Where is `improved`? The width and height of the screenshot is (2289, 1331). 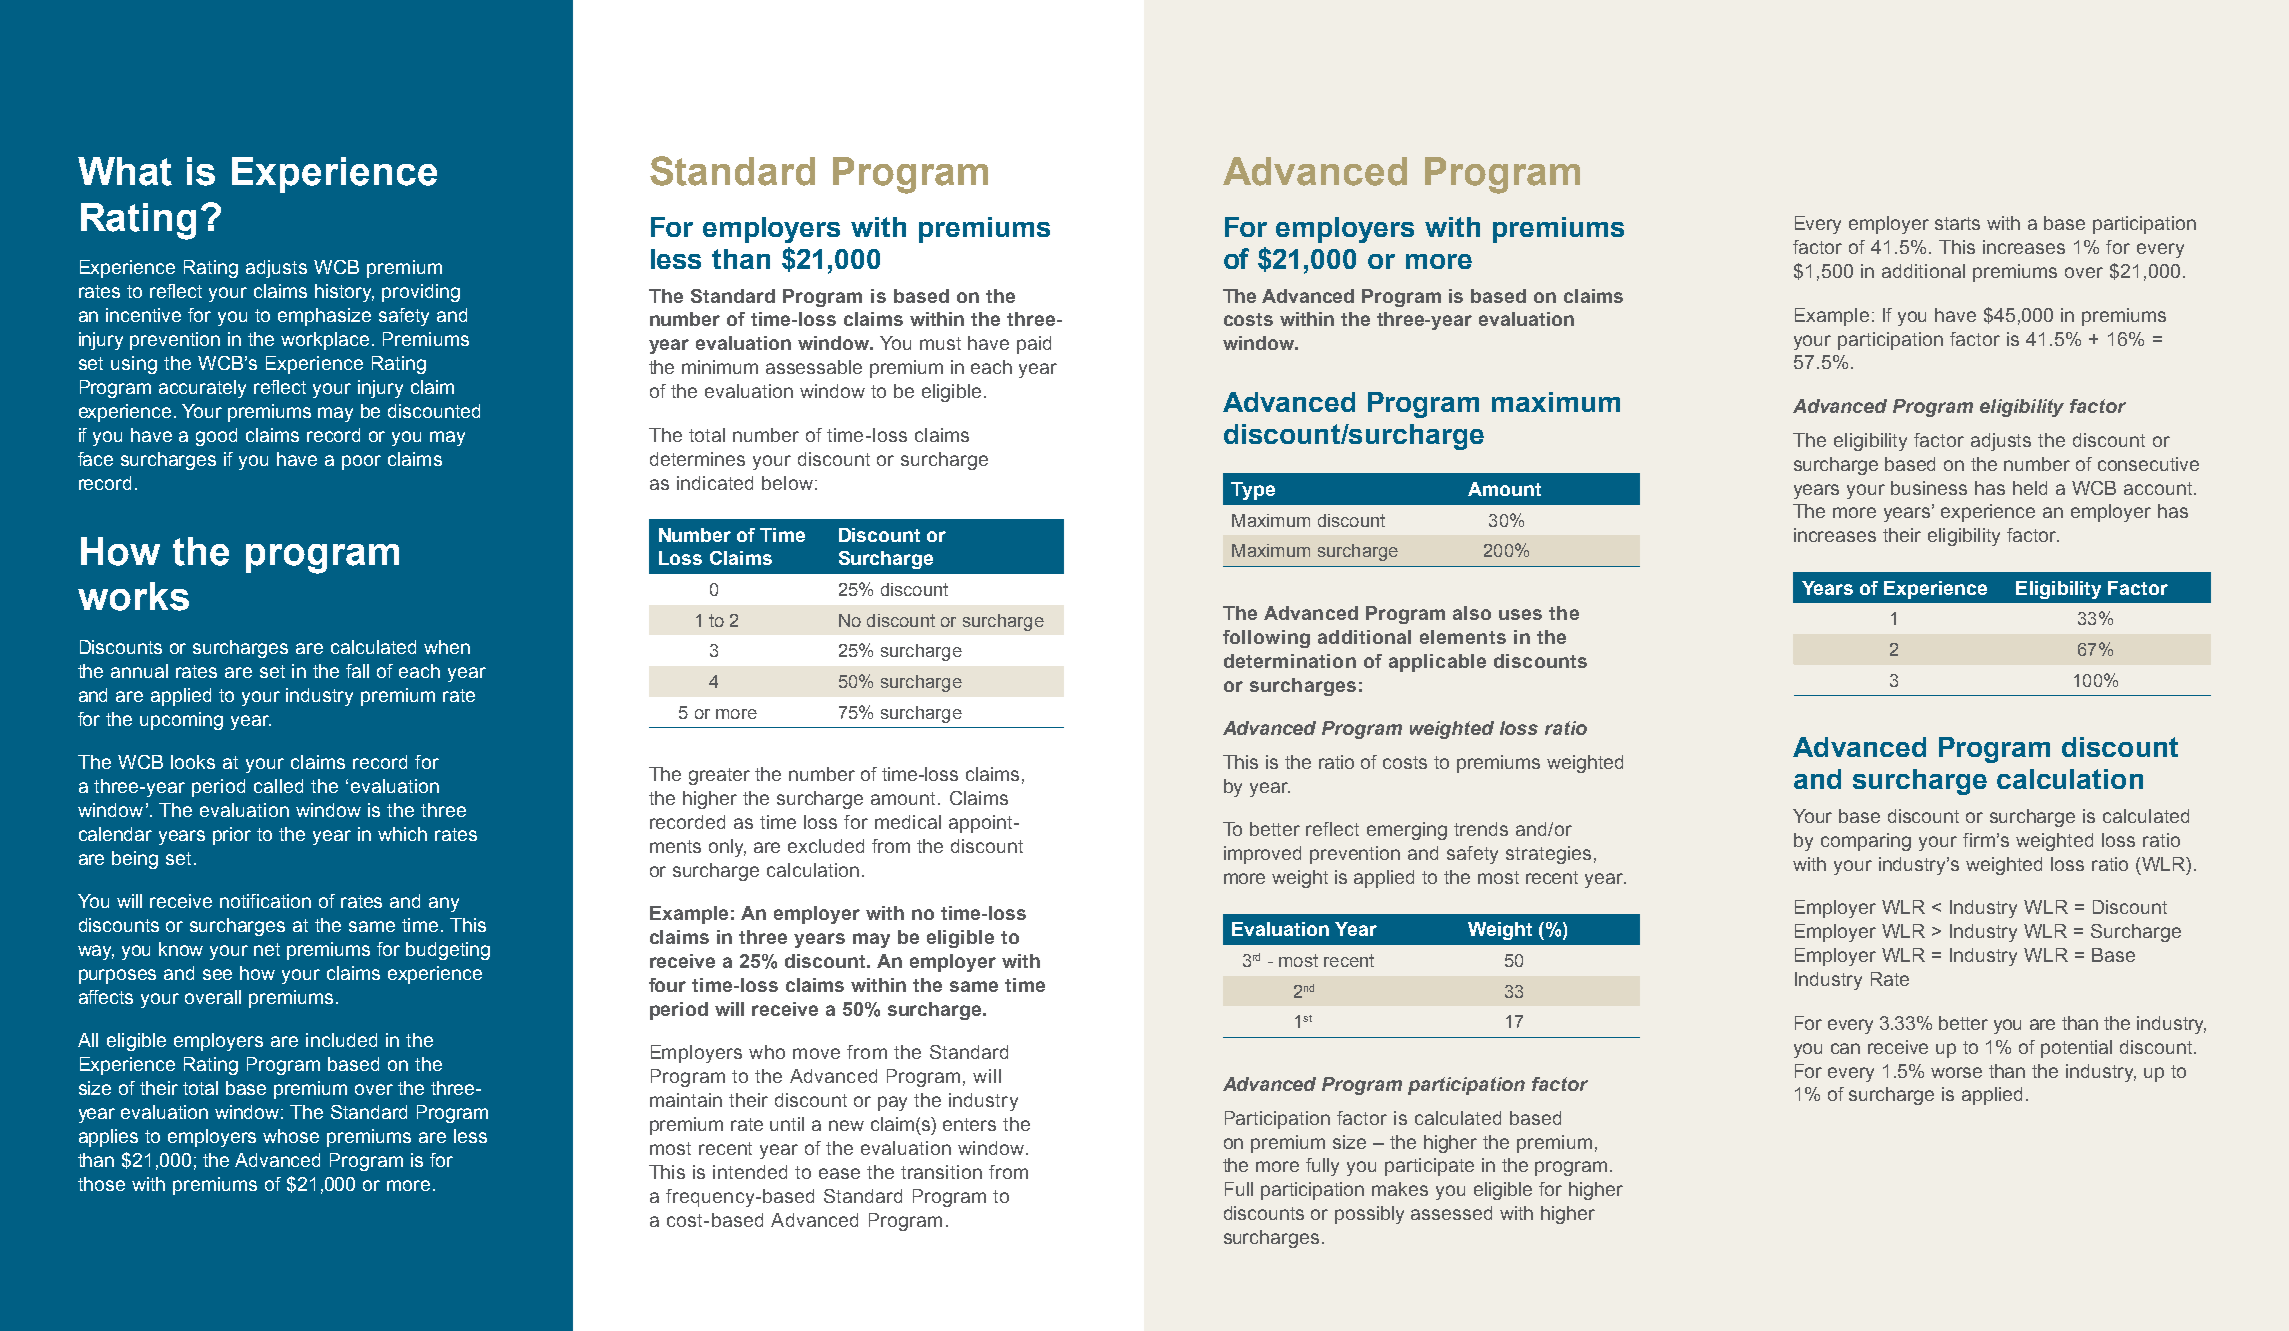
improved is located at coordinates (1262, 855).
